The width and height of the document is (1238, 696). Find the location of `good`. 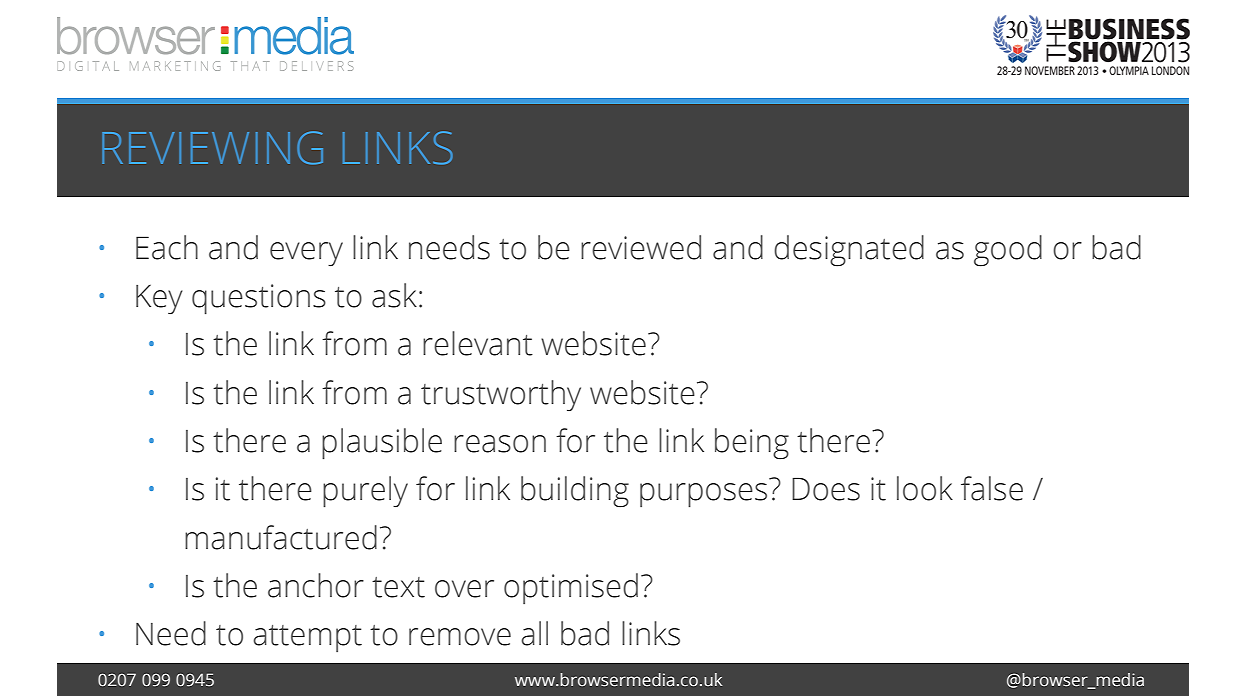

good is located at coordinates (1008, 251).
